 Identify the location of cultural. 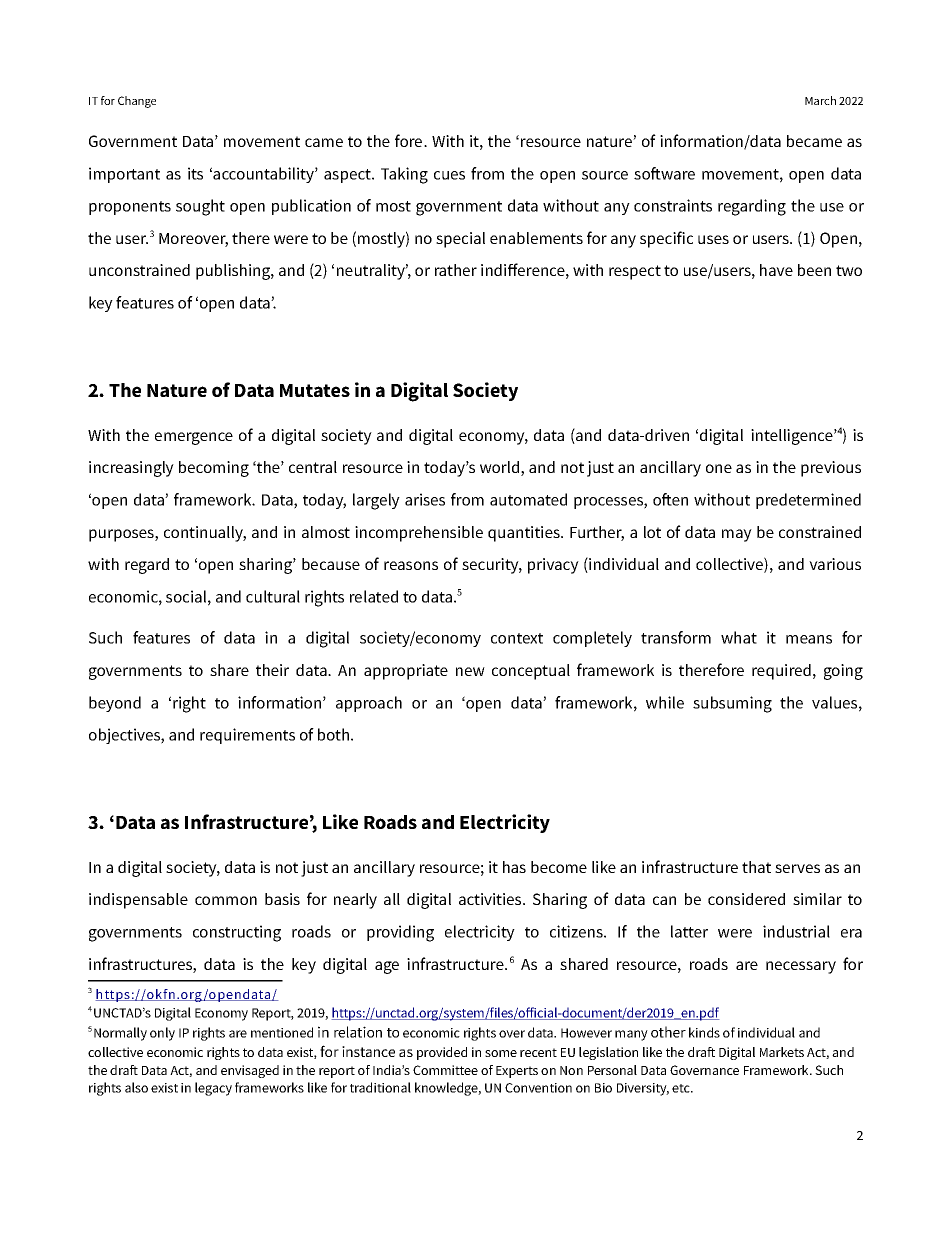
(273, 596).
